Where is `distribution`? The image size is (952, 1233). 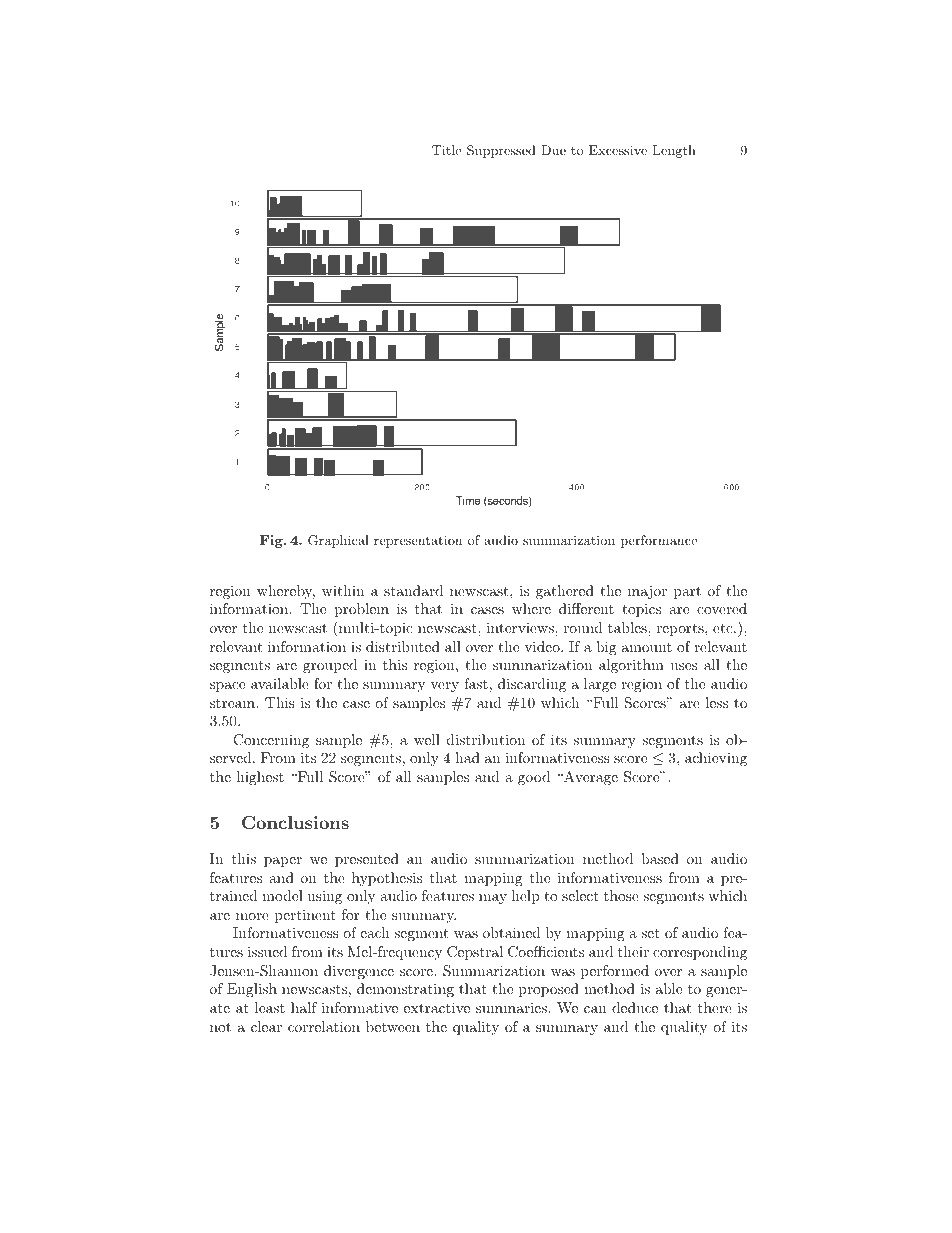
distribution is located at coordinates (486, 739).
